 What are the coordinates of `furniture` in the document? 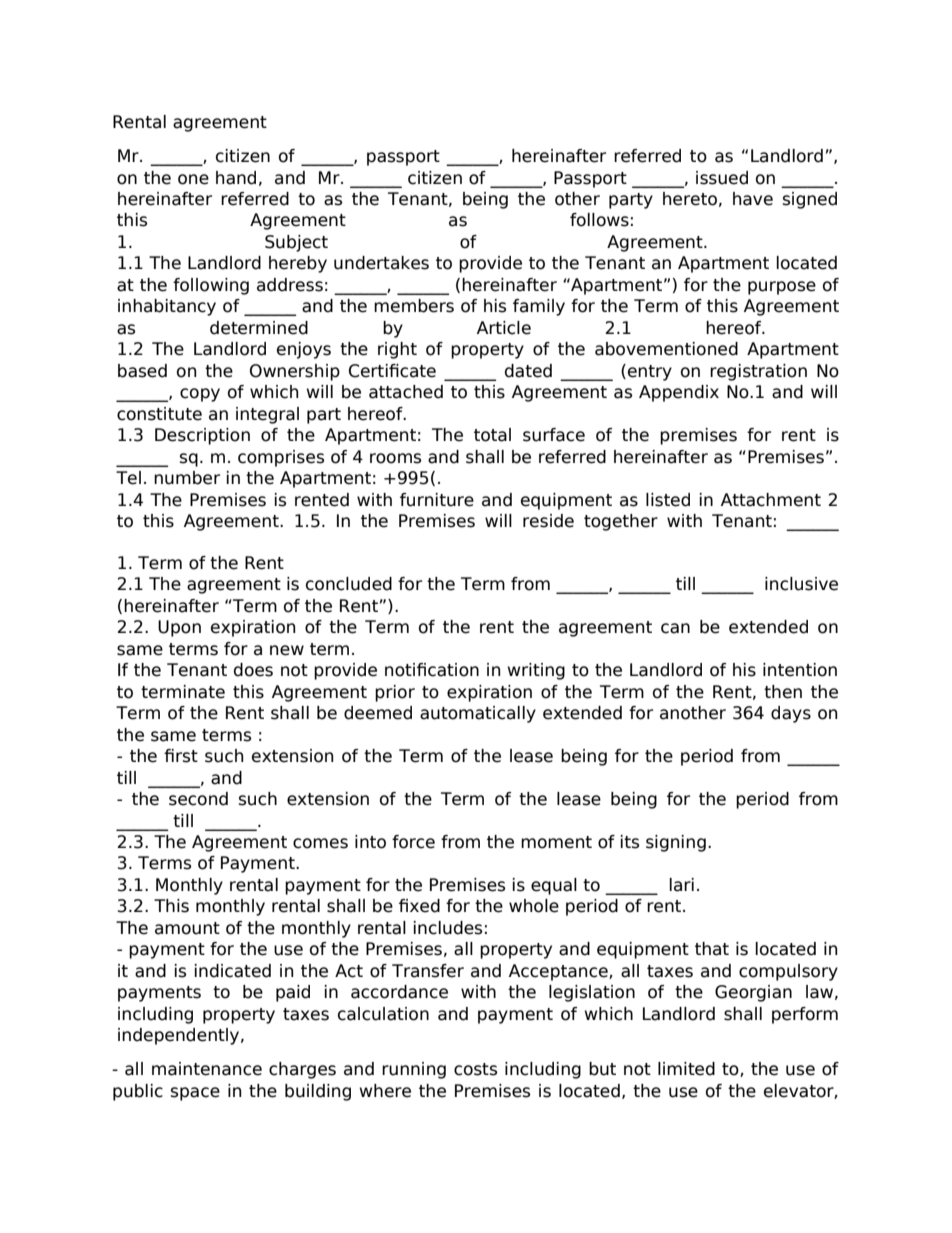 It's located at (437, 500).
